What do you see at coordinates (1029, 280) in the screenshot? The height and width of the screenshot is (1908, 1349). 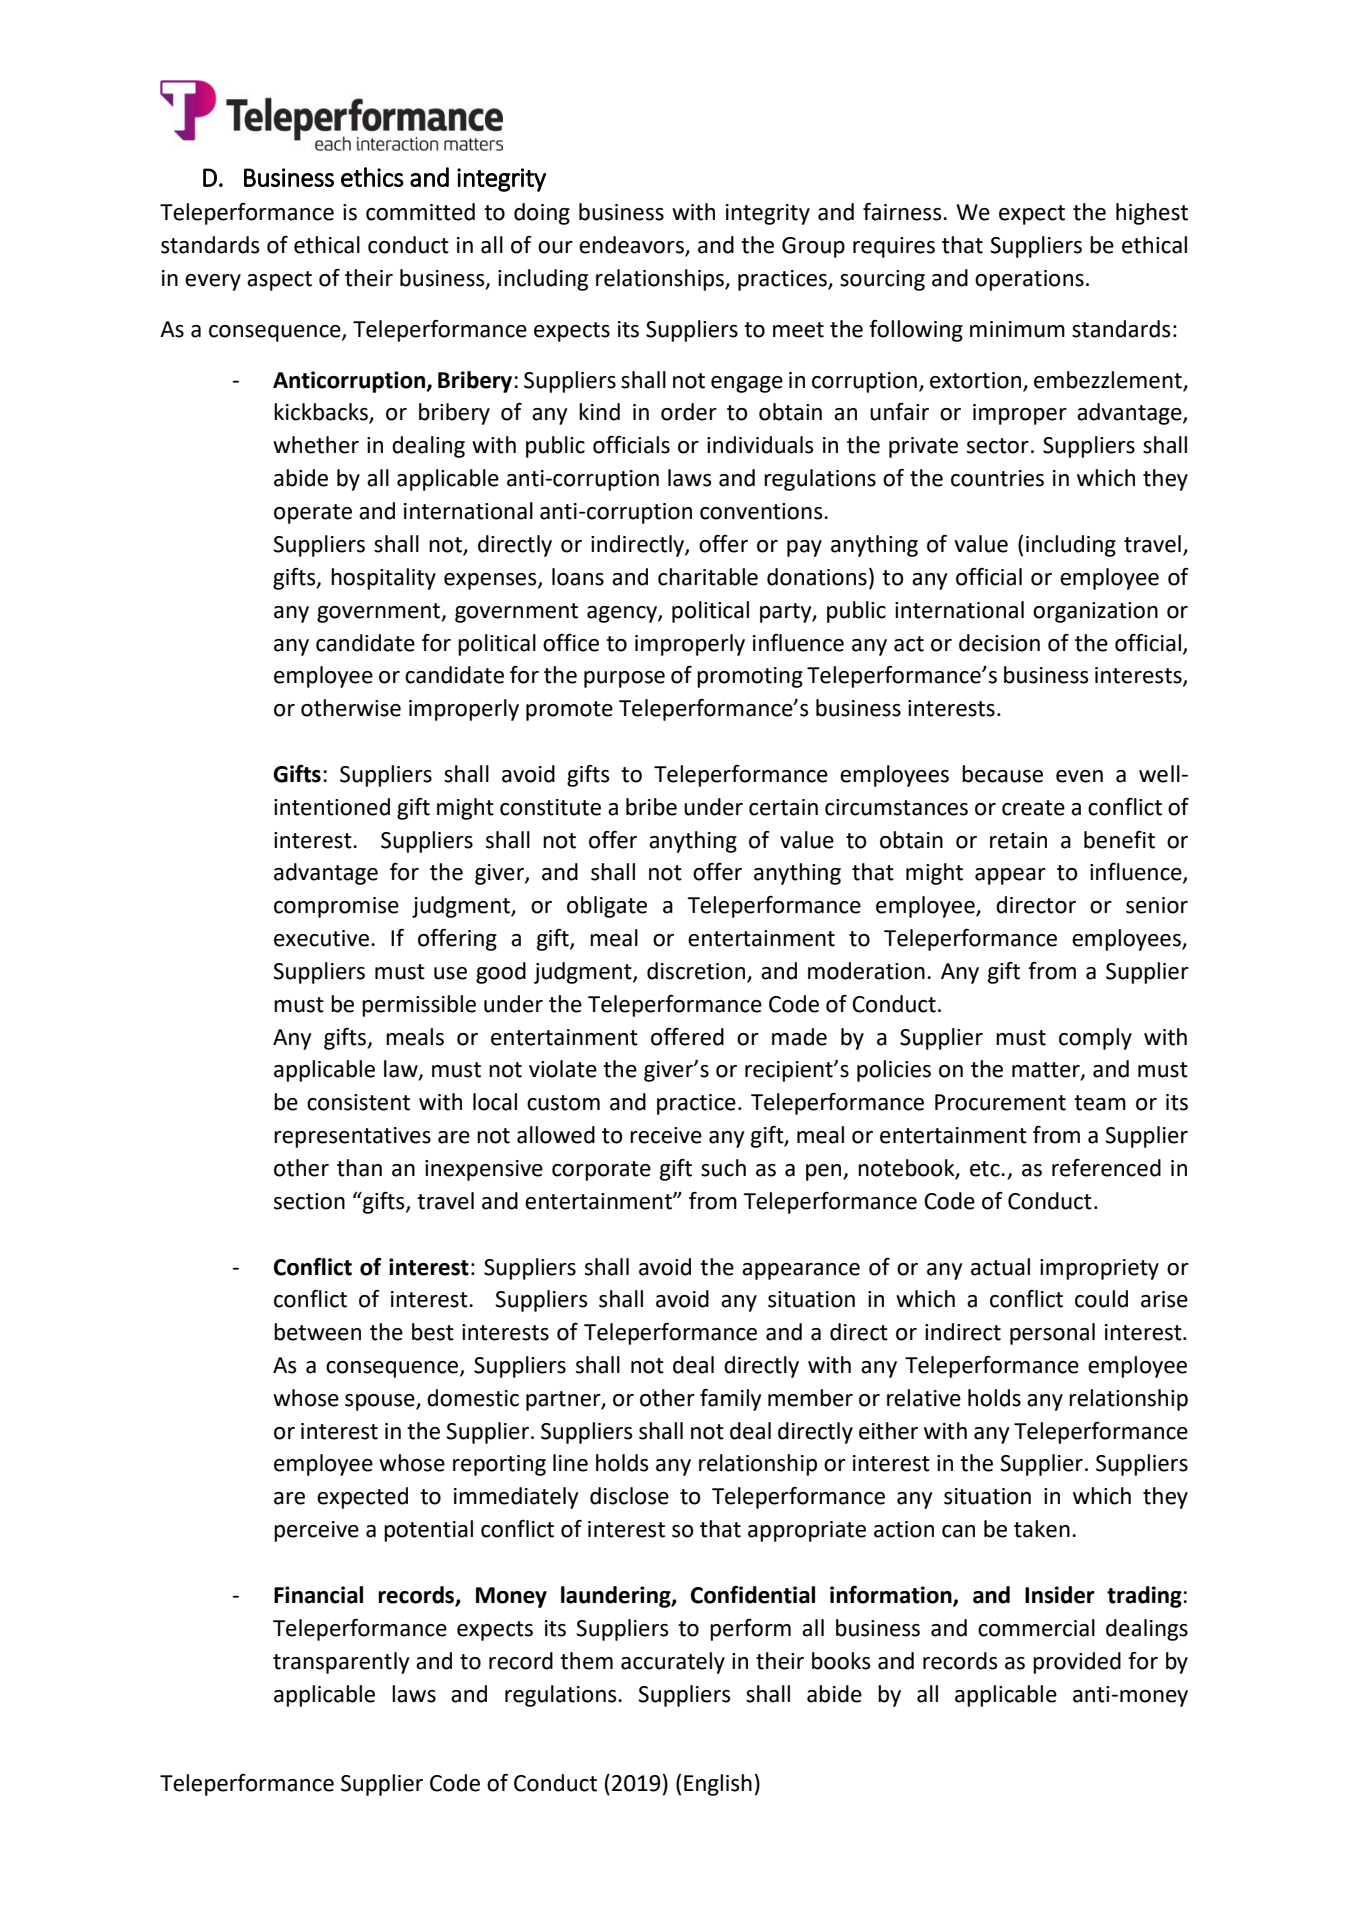 I see `operations` at bounding box center [1029, 280].
